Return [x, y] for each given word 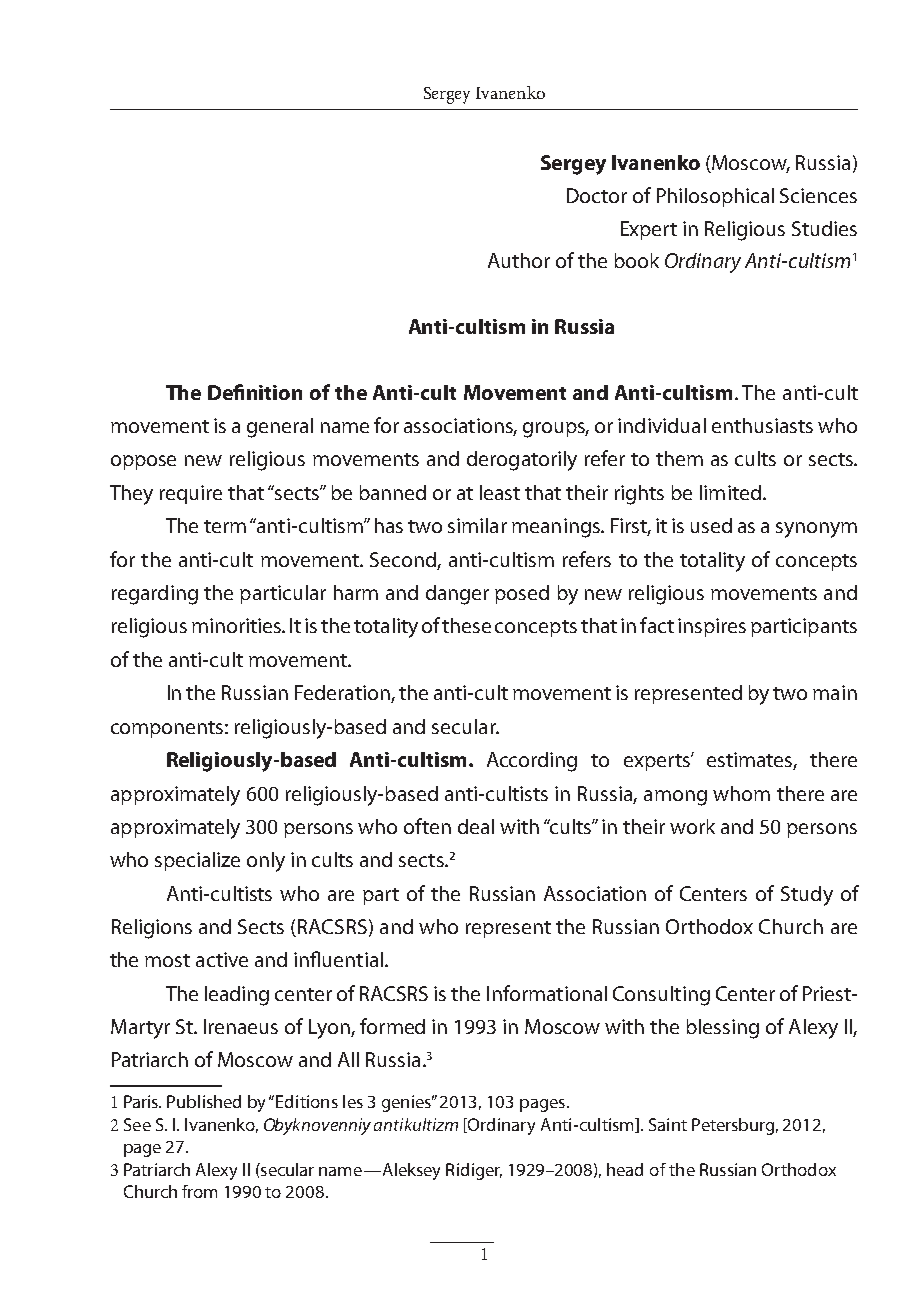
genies [408, 1103]
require [191, 494]
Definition [255, 392]
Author [519, 260]
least [500, 492]
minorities [237, 625]
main [835, 692]
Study [807, 896]
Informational [547, 993]
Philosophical [715, 197]
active [222, 959]
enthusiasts [762, 425]
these [466, 625]
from [199, 1191]
